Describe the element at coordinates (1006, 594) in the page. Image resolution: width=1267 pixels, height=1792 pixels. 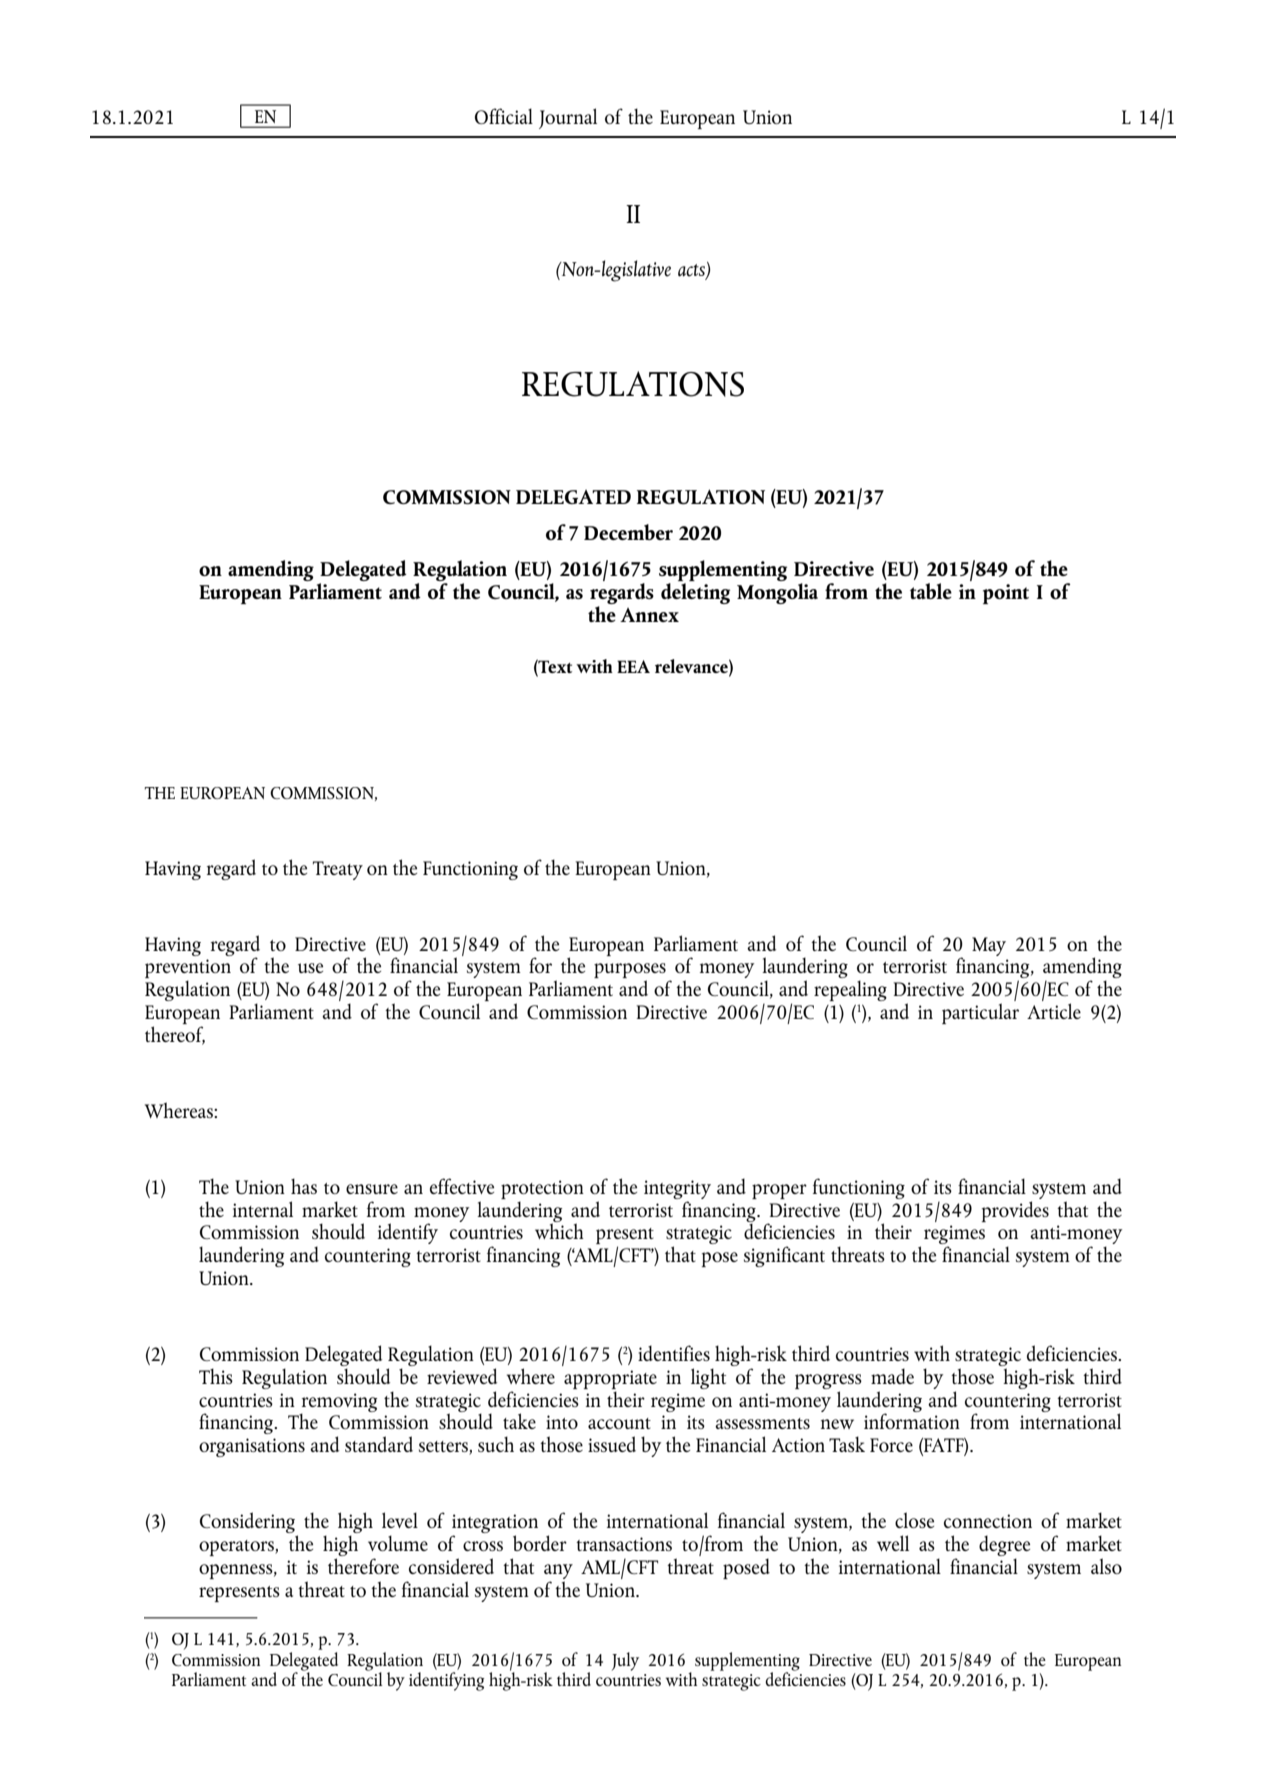
I see `point` at that location.
